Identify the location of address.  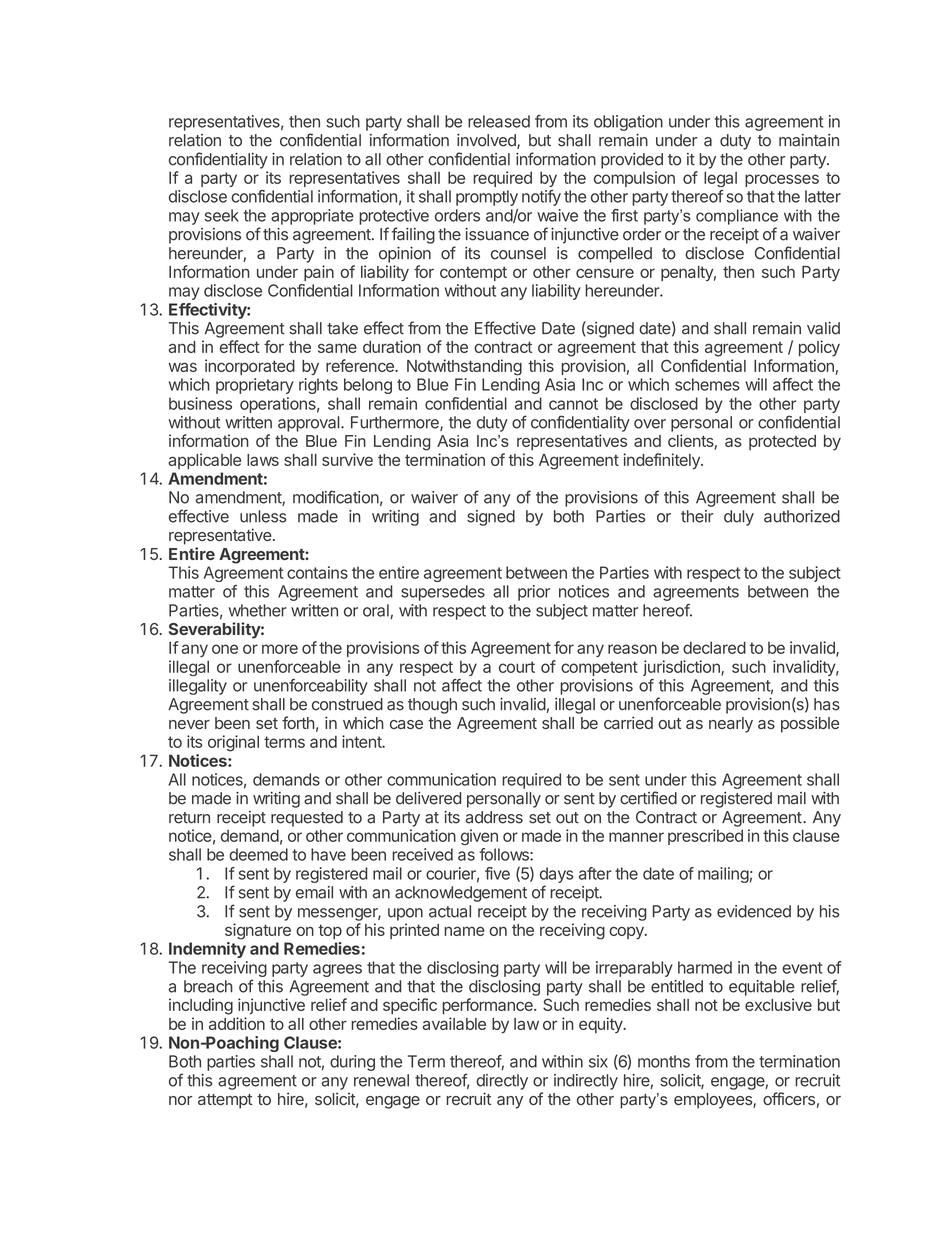
(494, 817).
